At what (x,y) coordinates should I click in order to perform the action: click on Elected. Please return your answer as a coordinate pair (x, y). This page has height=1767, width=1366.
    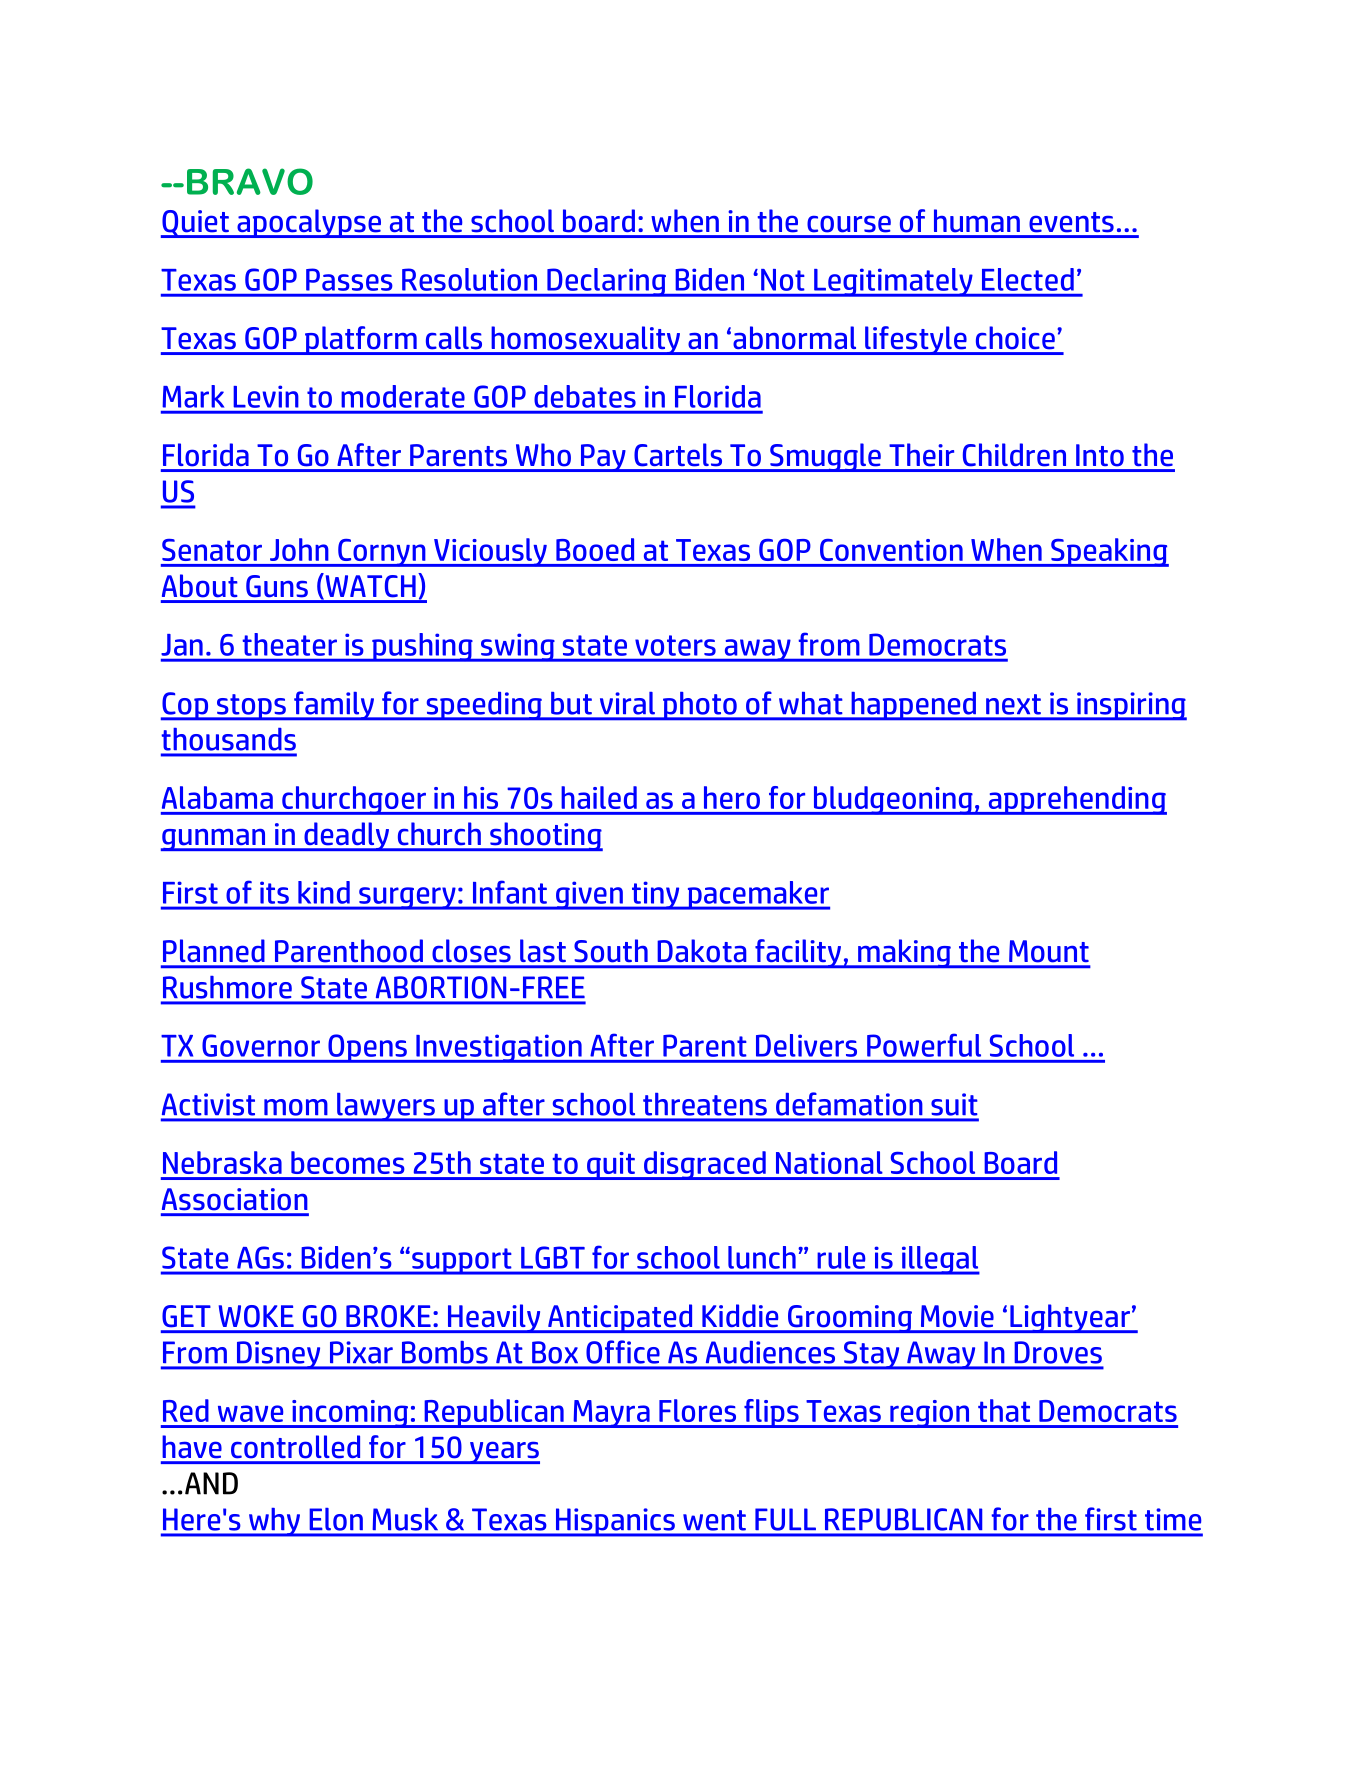
    Looking at the image, I should click on (1028, 279).
